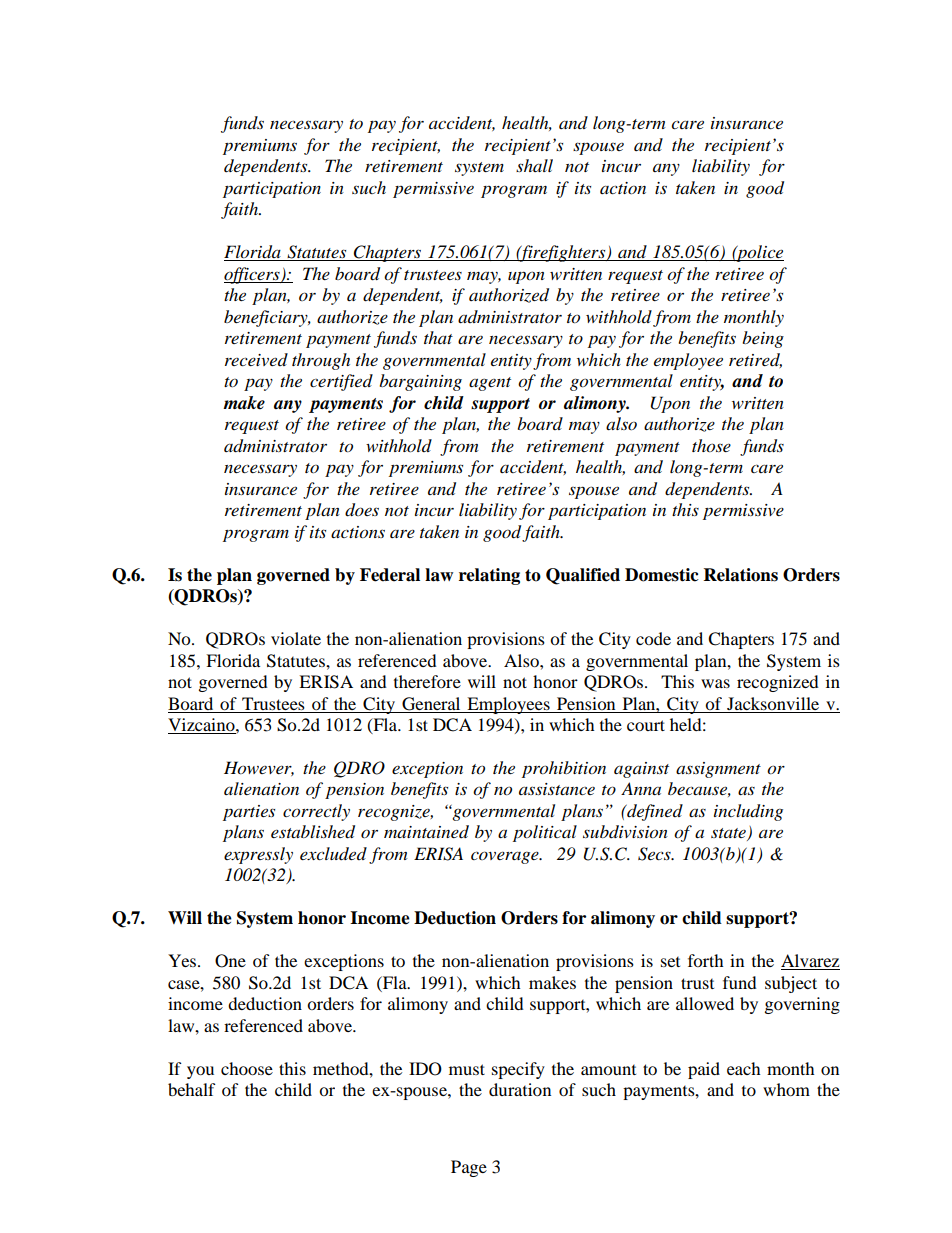  I want to click on expressly, so click(258, 855).
